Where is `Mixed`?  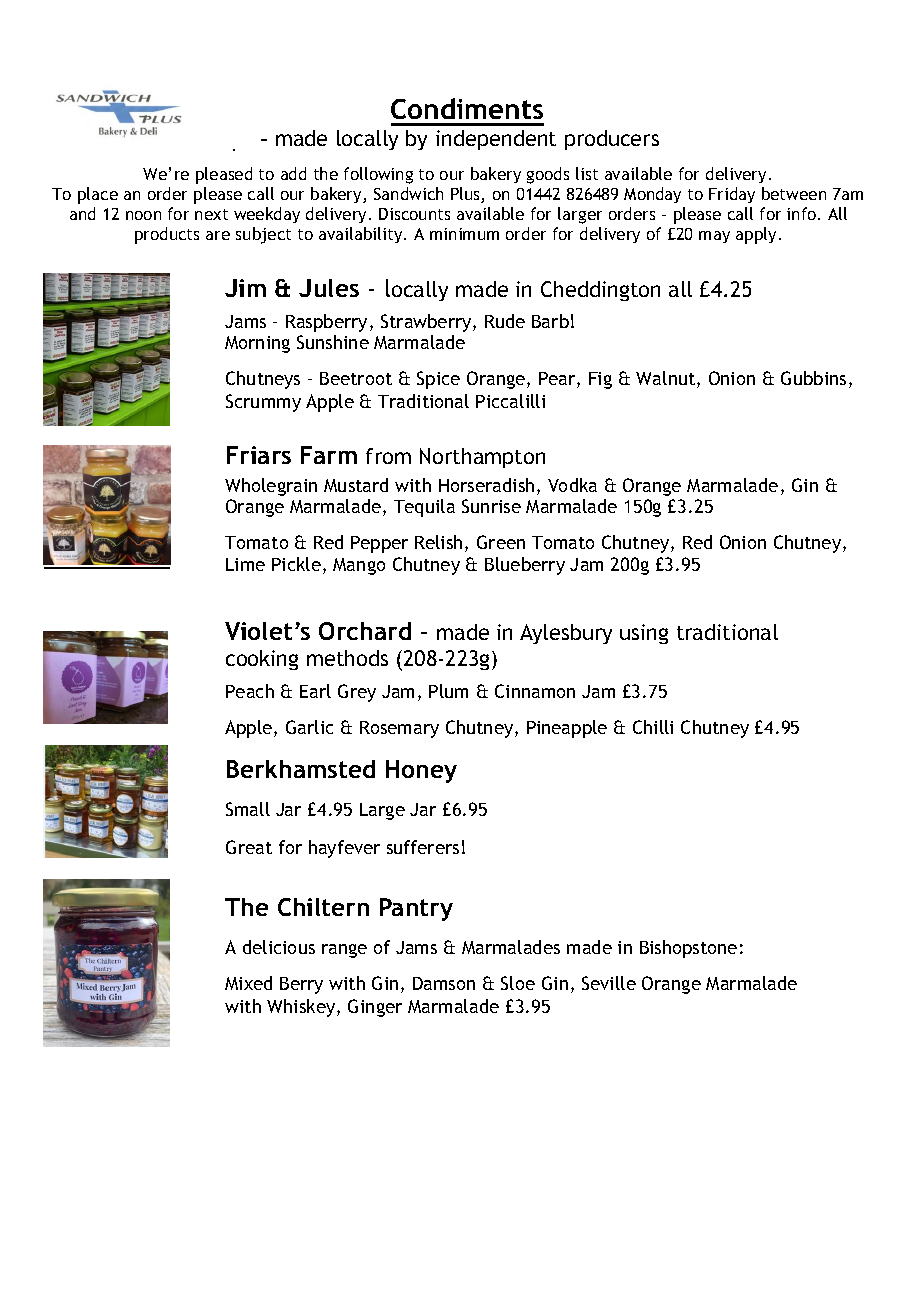 Mixed is located at coordinates (248, 983).
